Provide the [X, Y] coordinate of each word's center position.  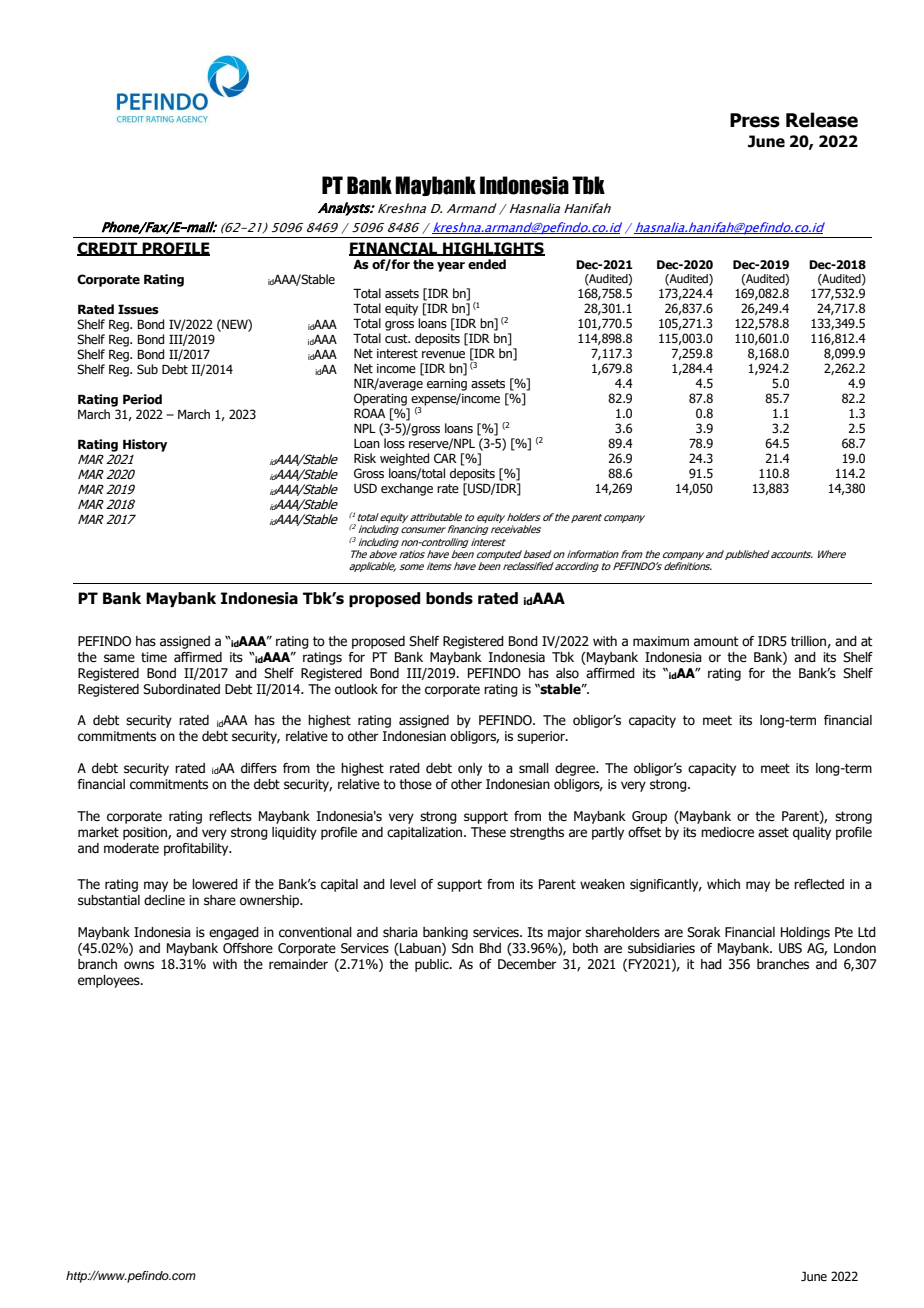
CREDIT [108, 249]
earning [447, 385]
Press [755, 120]
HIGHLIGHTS [493, 249]
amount [716, 641]
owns [139, 965]
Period [142, 399]
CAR [445, 458]
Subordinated [181, 689]
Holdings [805, 933]
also [567, 673]
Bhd [490, 948]
